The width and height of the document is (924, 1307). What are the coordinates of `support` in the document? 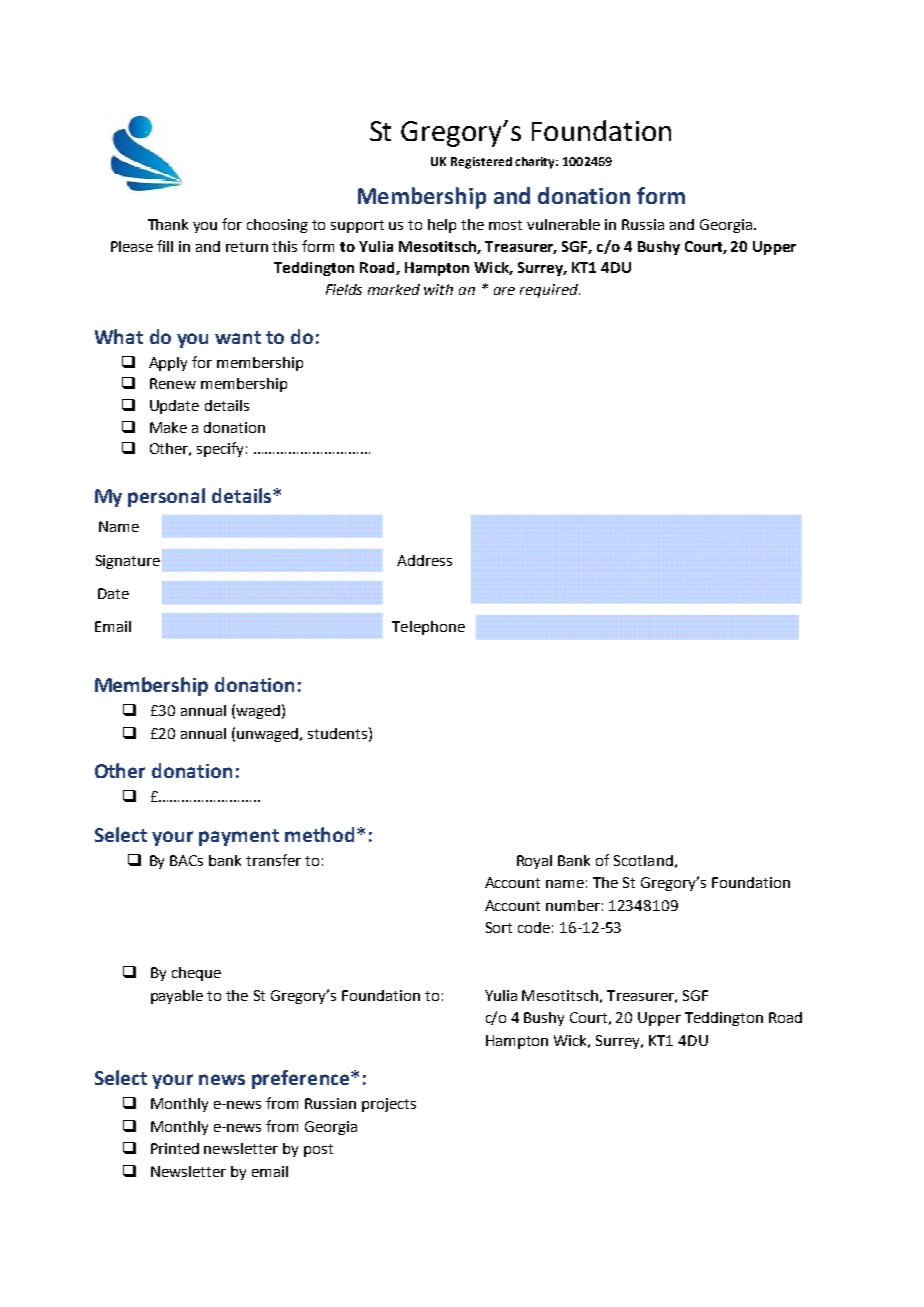 It's located at (357, 226).
